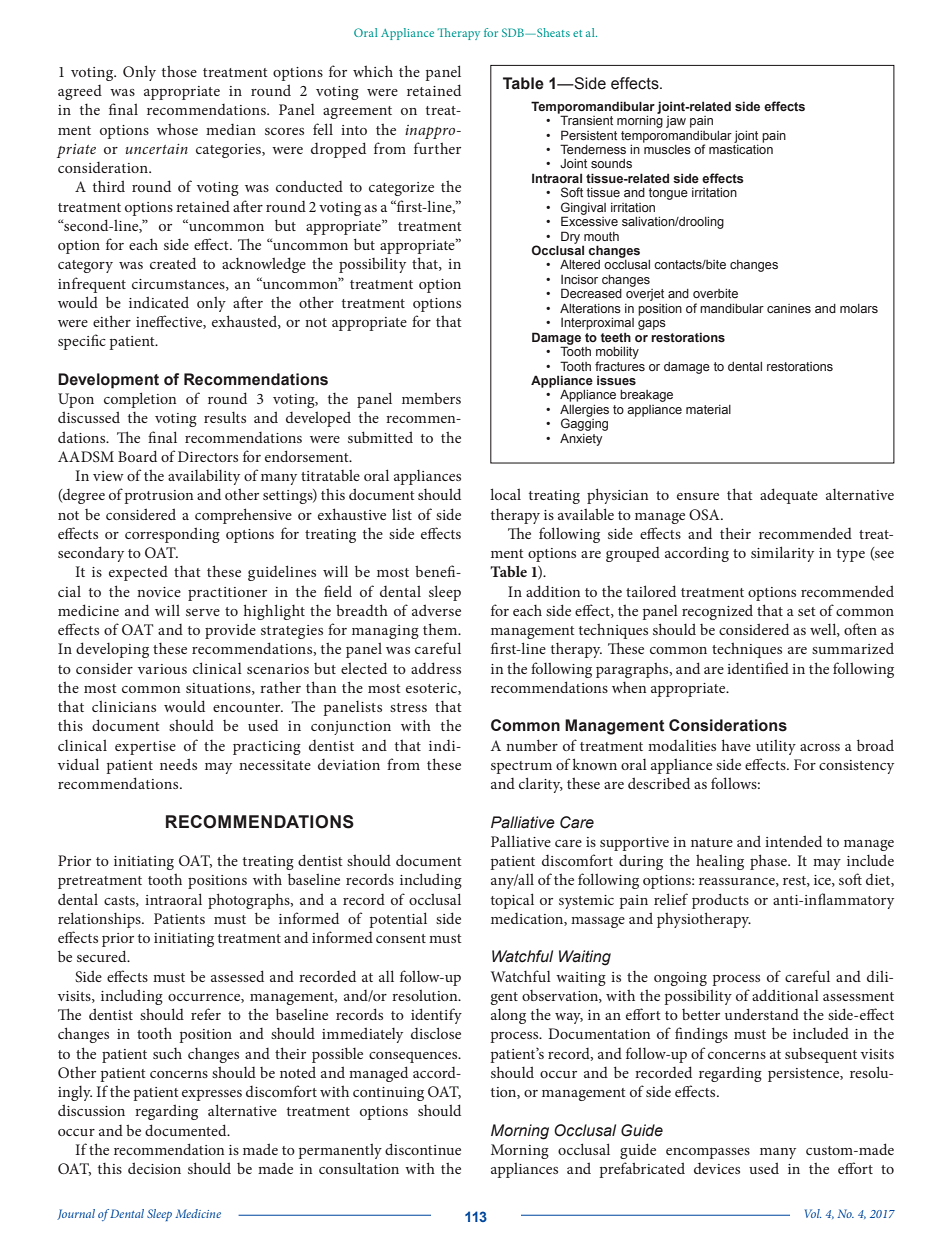 This screenshot has width=952, height=1256. Describe the element at coordinates (793, 841) in the screenshot. I see `intended` at that location.
